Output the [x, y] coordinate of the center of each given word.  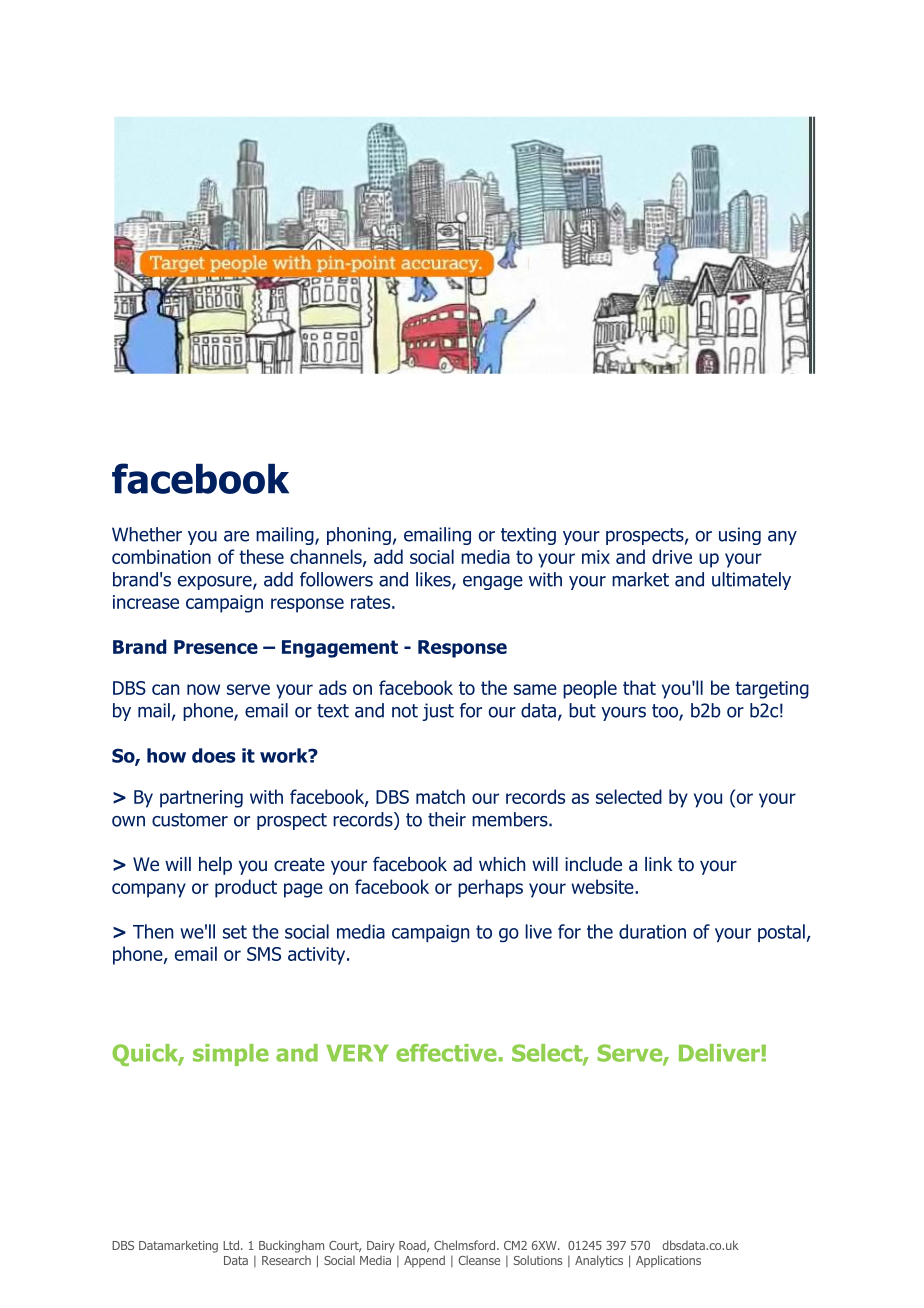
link [659, 864]
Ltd [231, 1245]
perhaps [490, 888]
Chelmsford [466, 1245]
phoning [359, 536]
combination [161, 556]
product [246, 888]
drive [672, 556]
